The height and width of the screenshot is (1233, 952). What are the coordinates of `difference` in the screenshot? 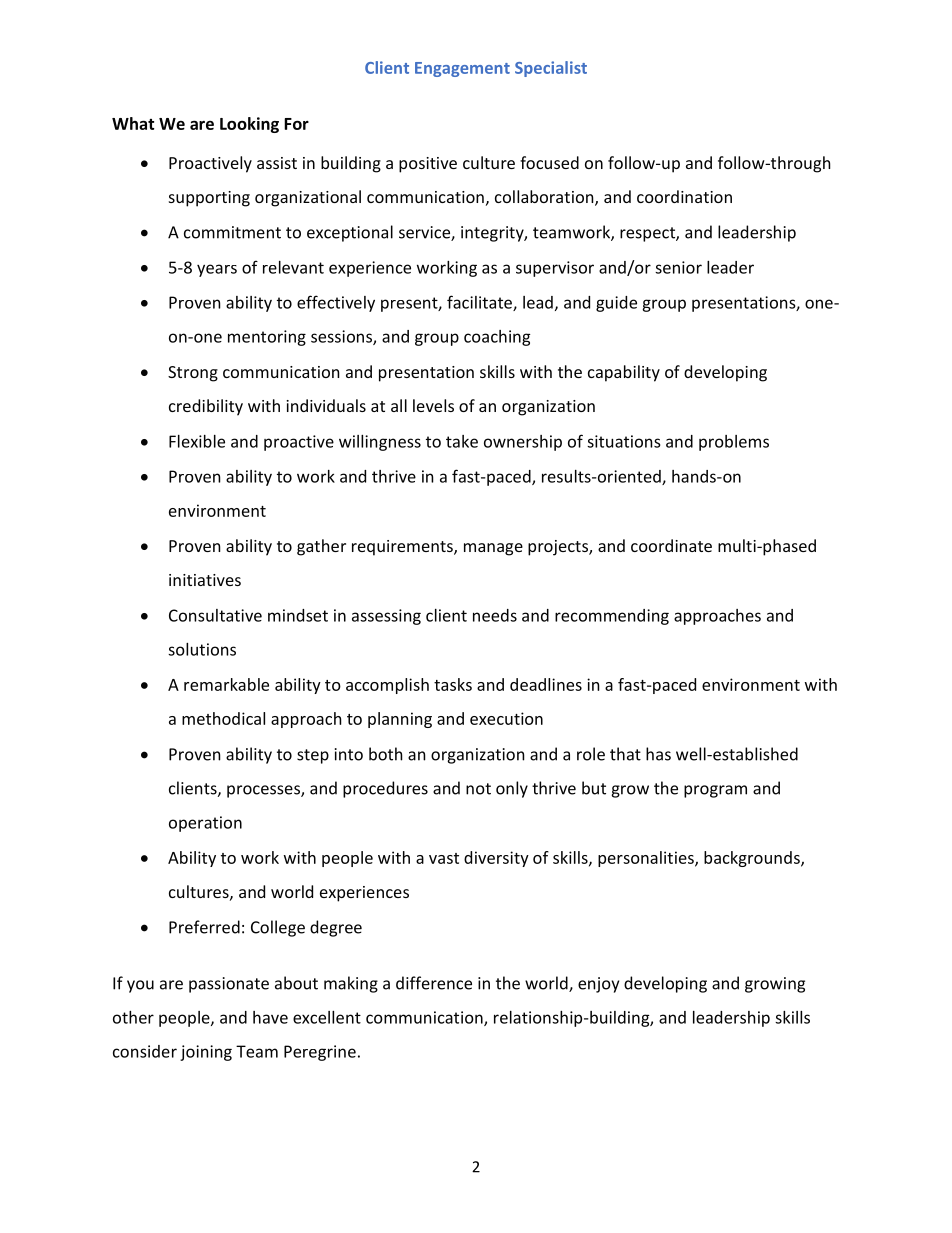 It's located at (434, 983).
